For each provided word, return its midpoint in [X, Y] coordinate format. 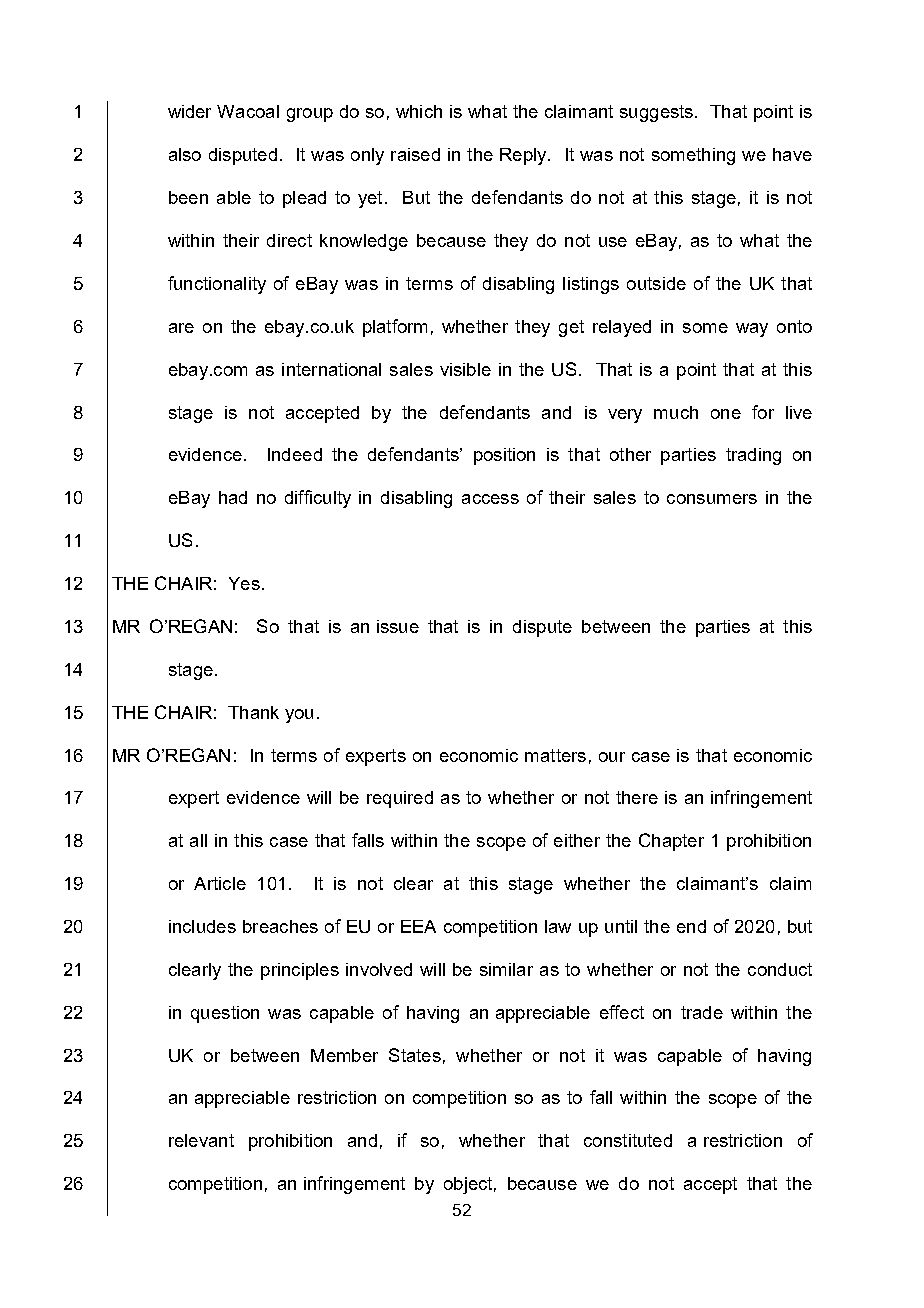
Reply [524, 156]
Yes [244, 583]
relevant [201, 1140]
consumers [712, 499]
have [792, 154]
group [310, 115]
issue [398, 626]
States [415, 1055]
